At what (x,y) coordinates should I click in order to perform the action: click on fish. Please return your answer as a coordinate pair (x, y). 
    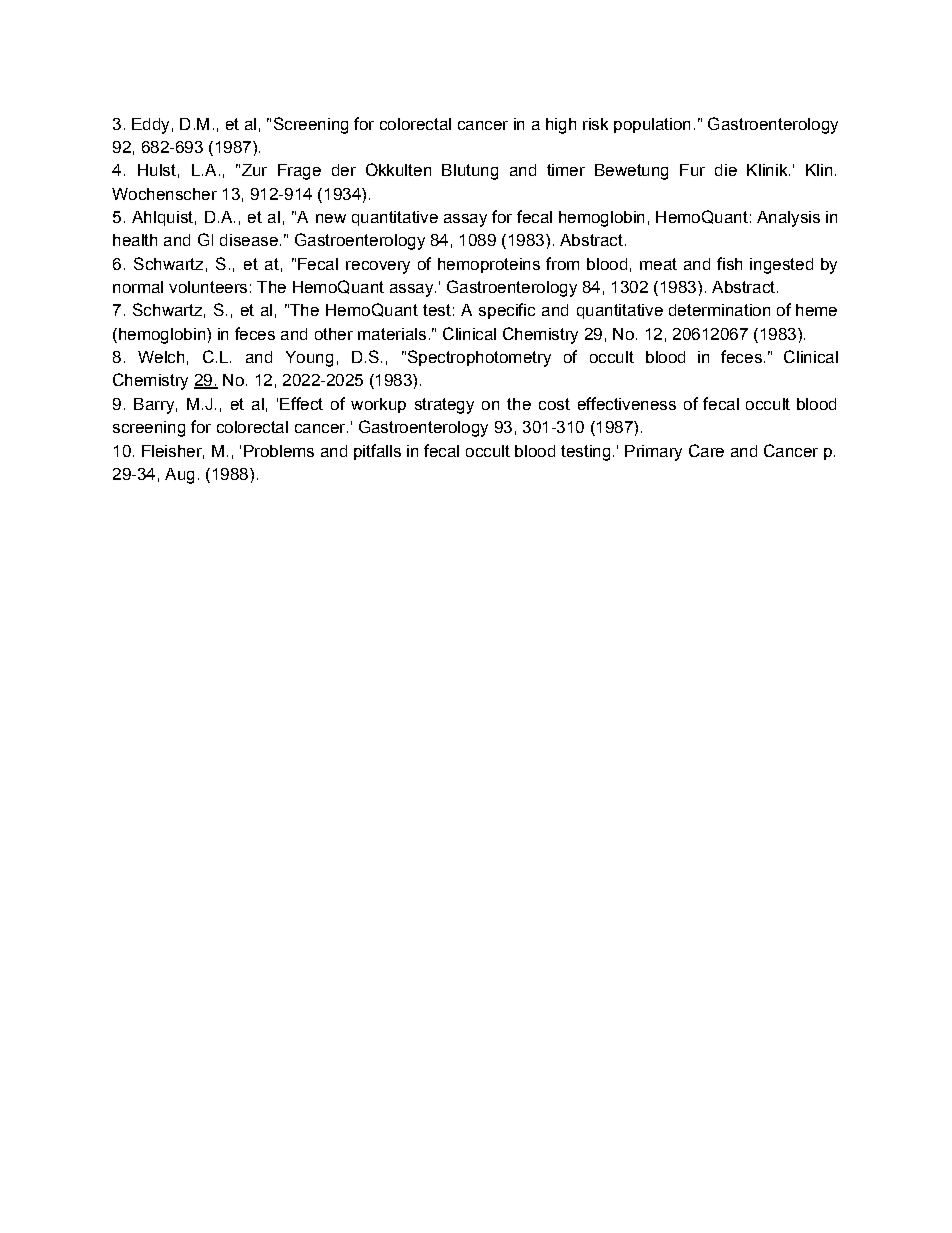
    Looking at the image, I should click on (729, 263).
